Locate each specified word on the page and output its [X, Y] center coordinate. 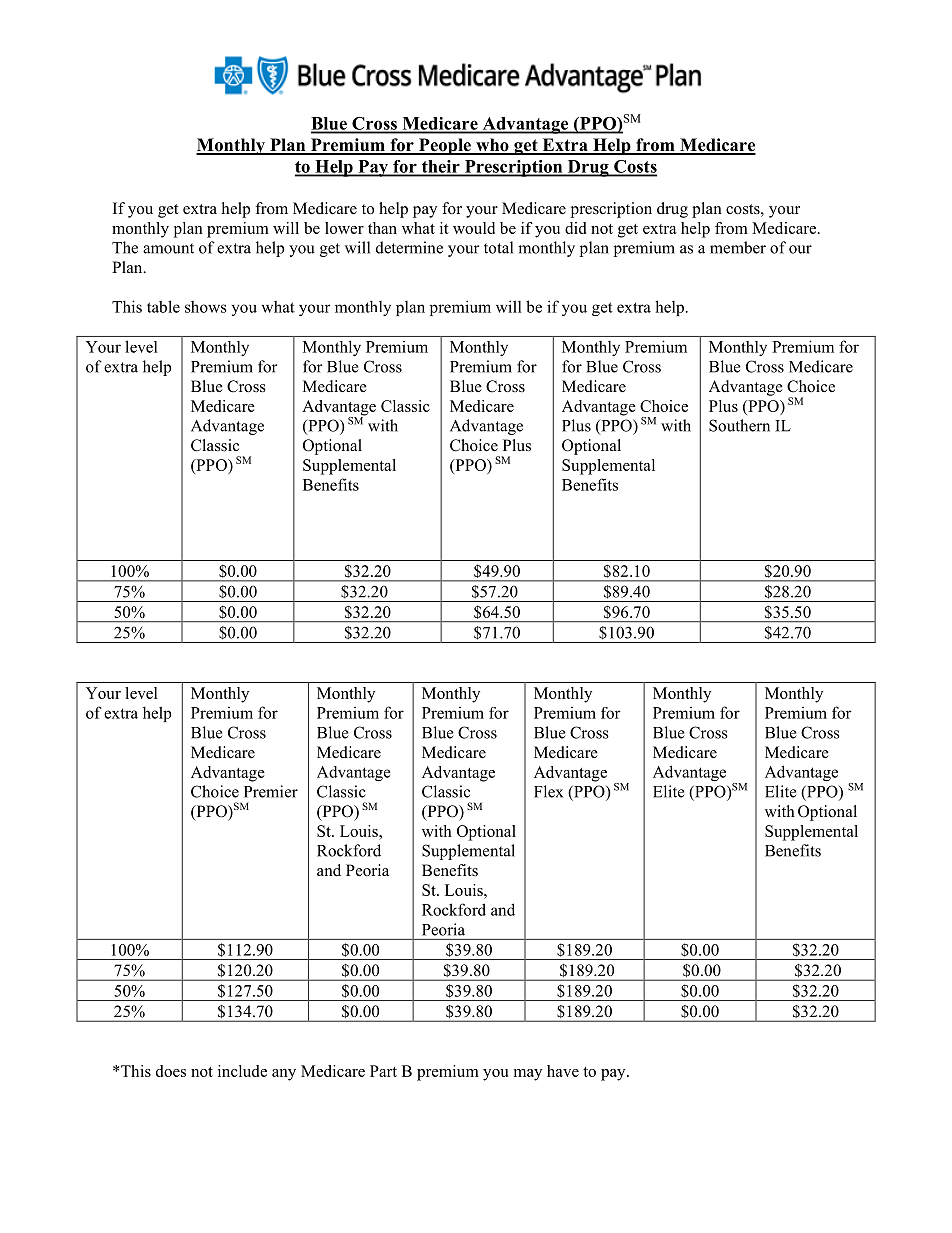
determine [409, 247]
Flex [548, 791]
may [528, 1075]
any [284, 1075]
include [242, 1071]
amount [168, 248]
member [738, 247]
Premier [271, 791]
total [498, 247]
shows [206, 306]
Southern [739, 425]
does [171, 1071]
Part [383, 1071]
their [440, 167]
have [563, 1071]
